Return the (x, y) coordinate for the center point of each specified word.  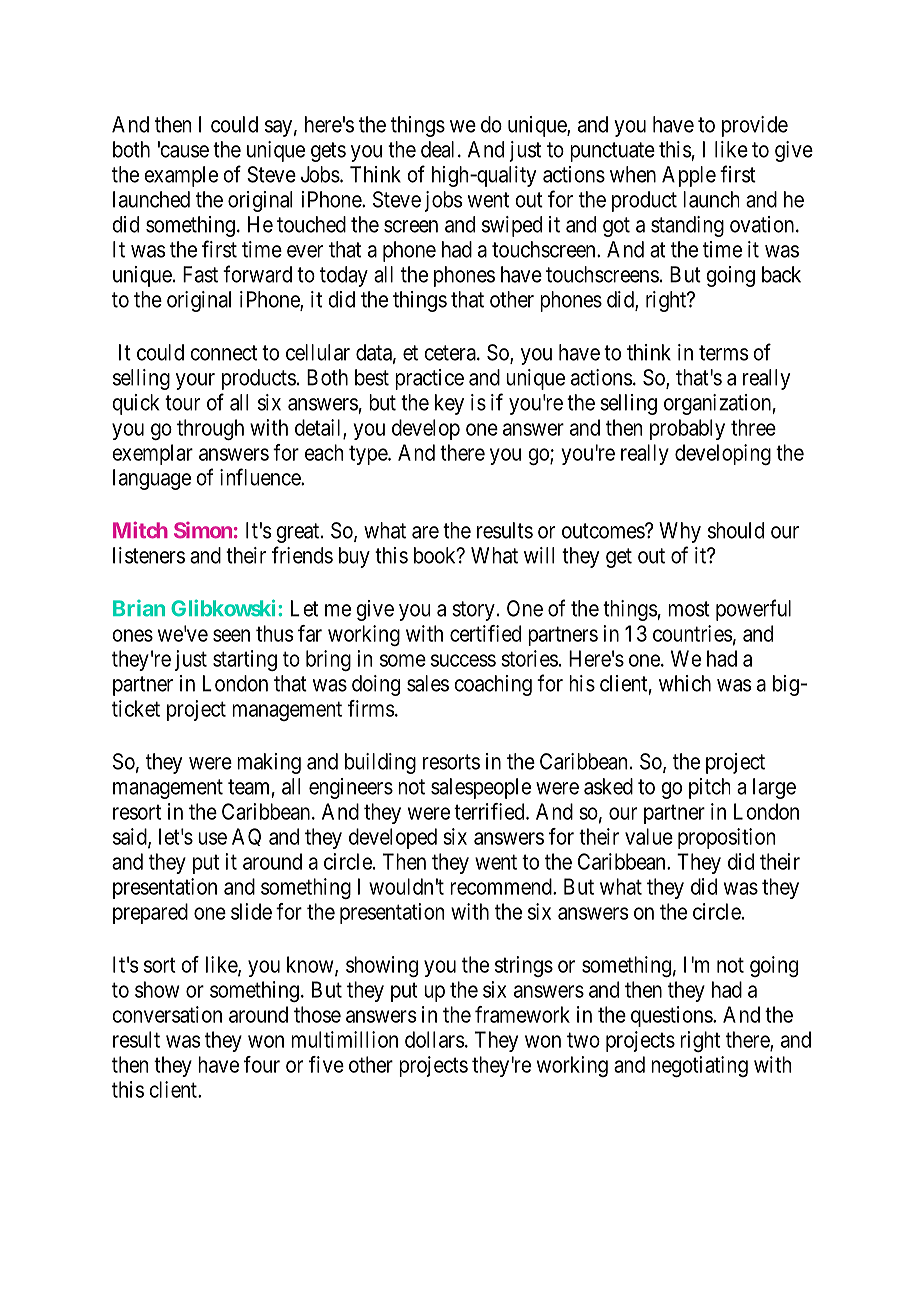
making (269, 763)
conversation (167, 1014)
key (449, 404)
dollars (434, 1039)
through (210, 429)
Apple (689, 176)
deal (437, 149)
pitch (709, 788)
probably (687, 429)
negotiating (699, 1066)
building (380, 763)
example (181, 176)
